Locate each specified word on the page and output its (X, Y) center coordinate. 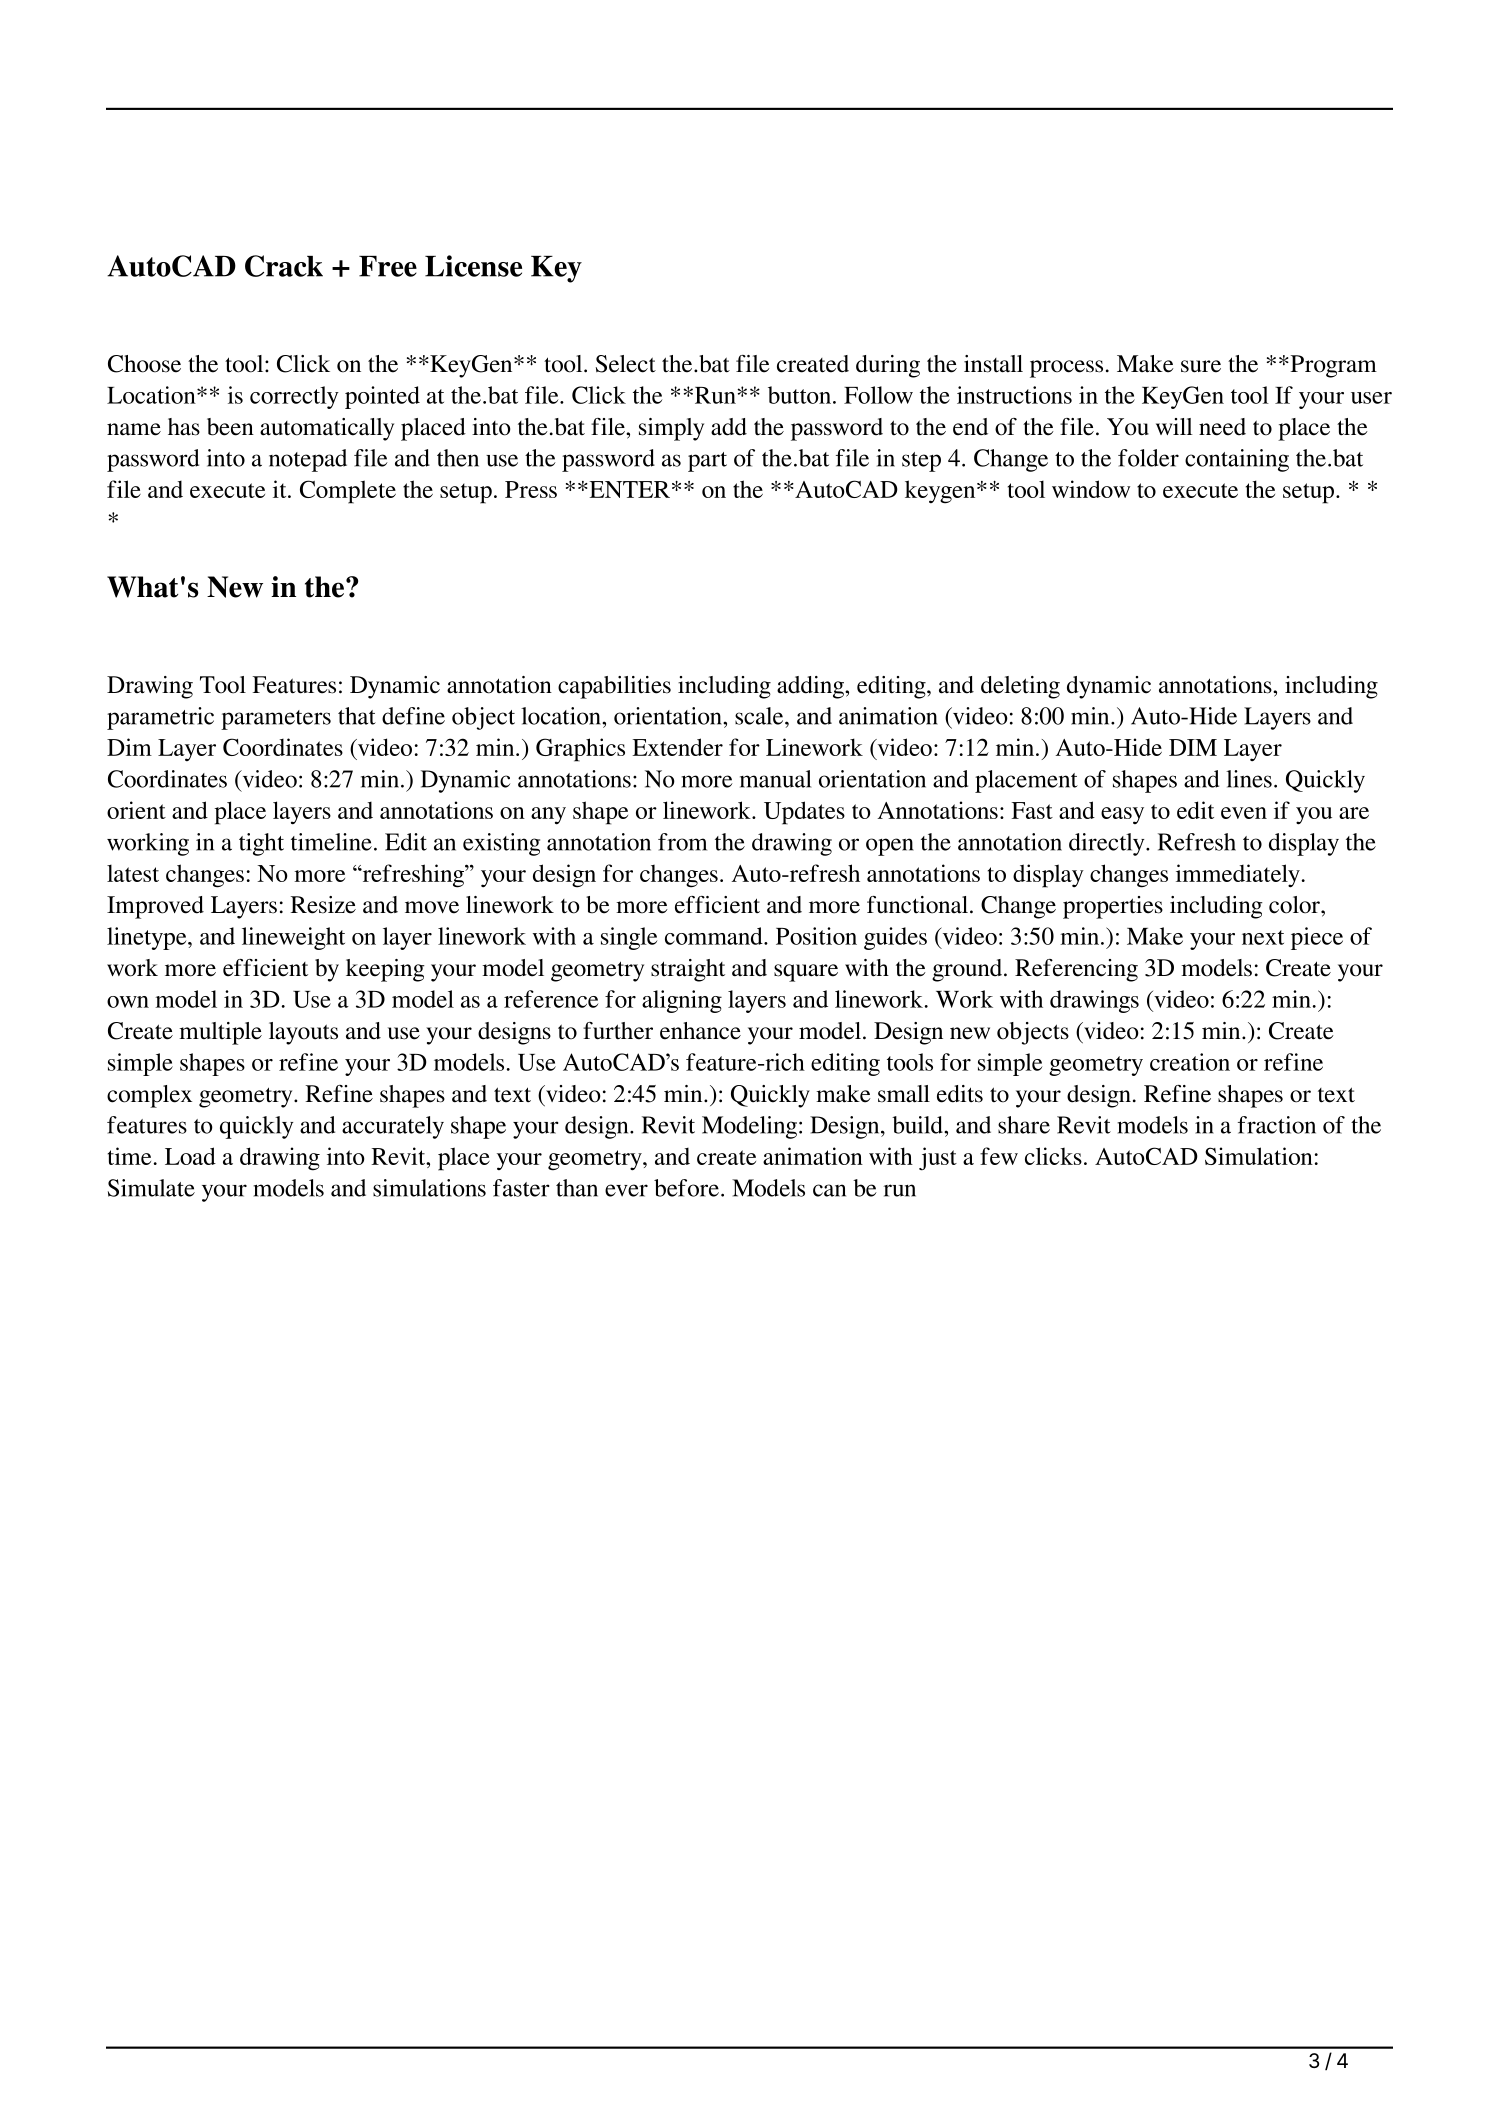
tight (261, 844)
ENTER (628, 489)
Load (190, 1156)
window (1091, 489)
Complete (348, 492)
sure (1201, 366)
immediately (1238, 876)
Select (626, 364)
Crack (284, 266)
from (682, 842)
